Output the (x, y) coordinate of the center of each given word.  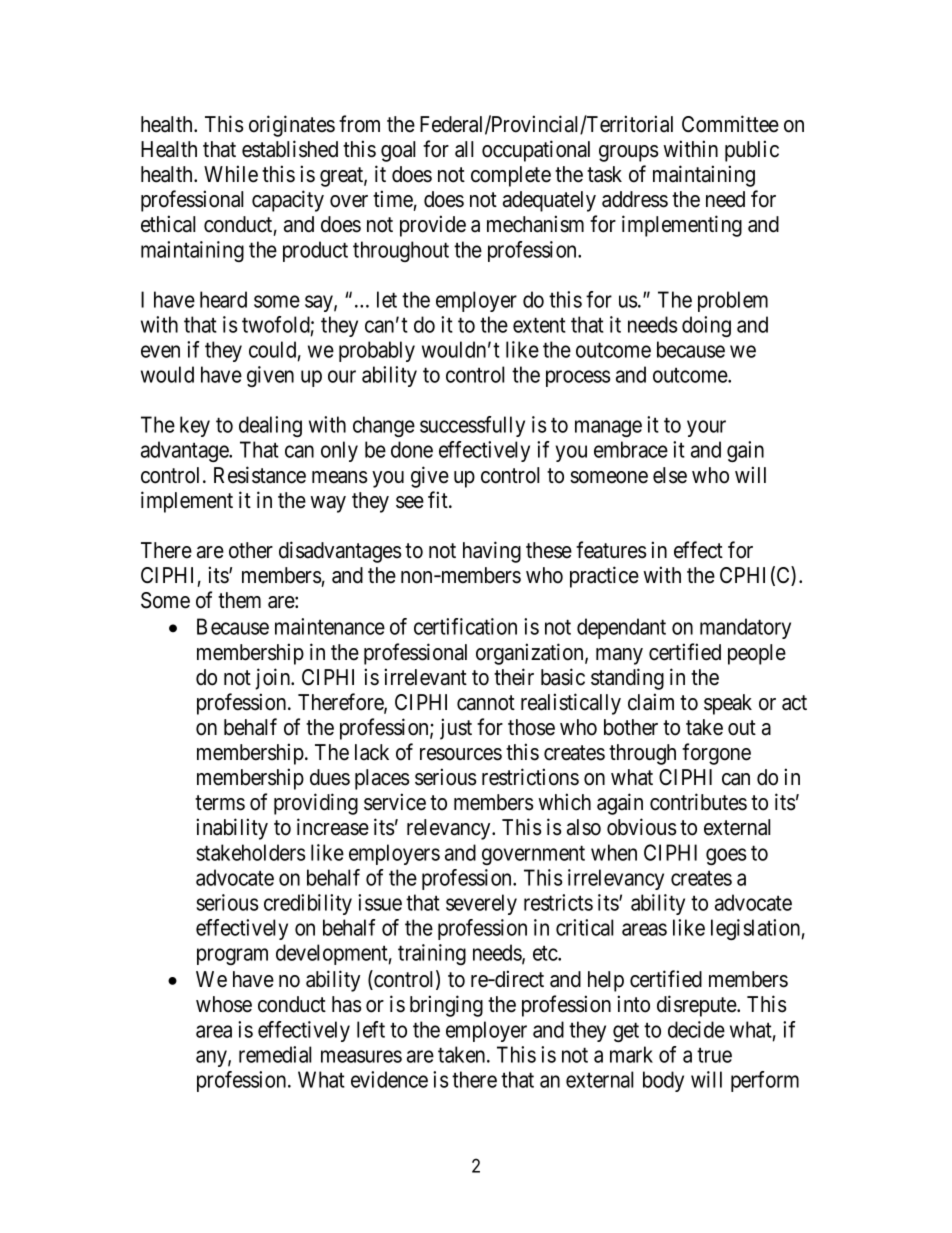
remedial (275, 1054)
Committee (730, 124)
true (714, 1055)
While (231, 174)
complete (511, 176)
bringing (446, 1006)
